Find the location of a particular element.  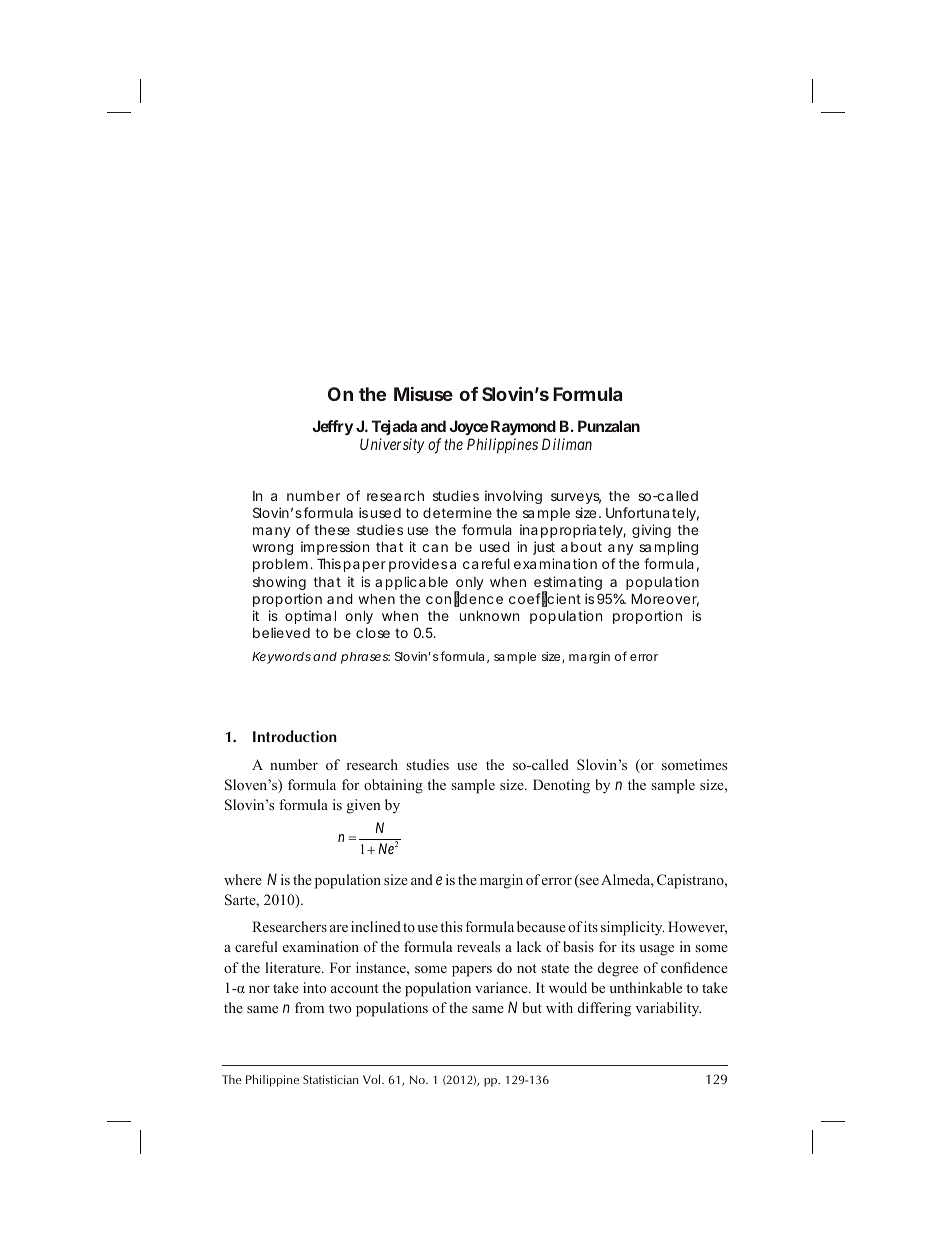

unknown is located at coordinates (489, 616).
